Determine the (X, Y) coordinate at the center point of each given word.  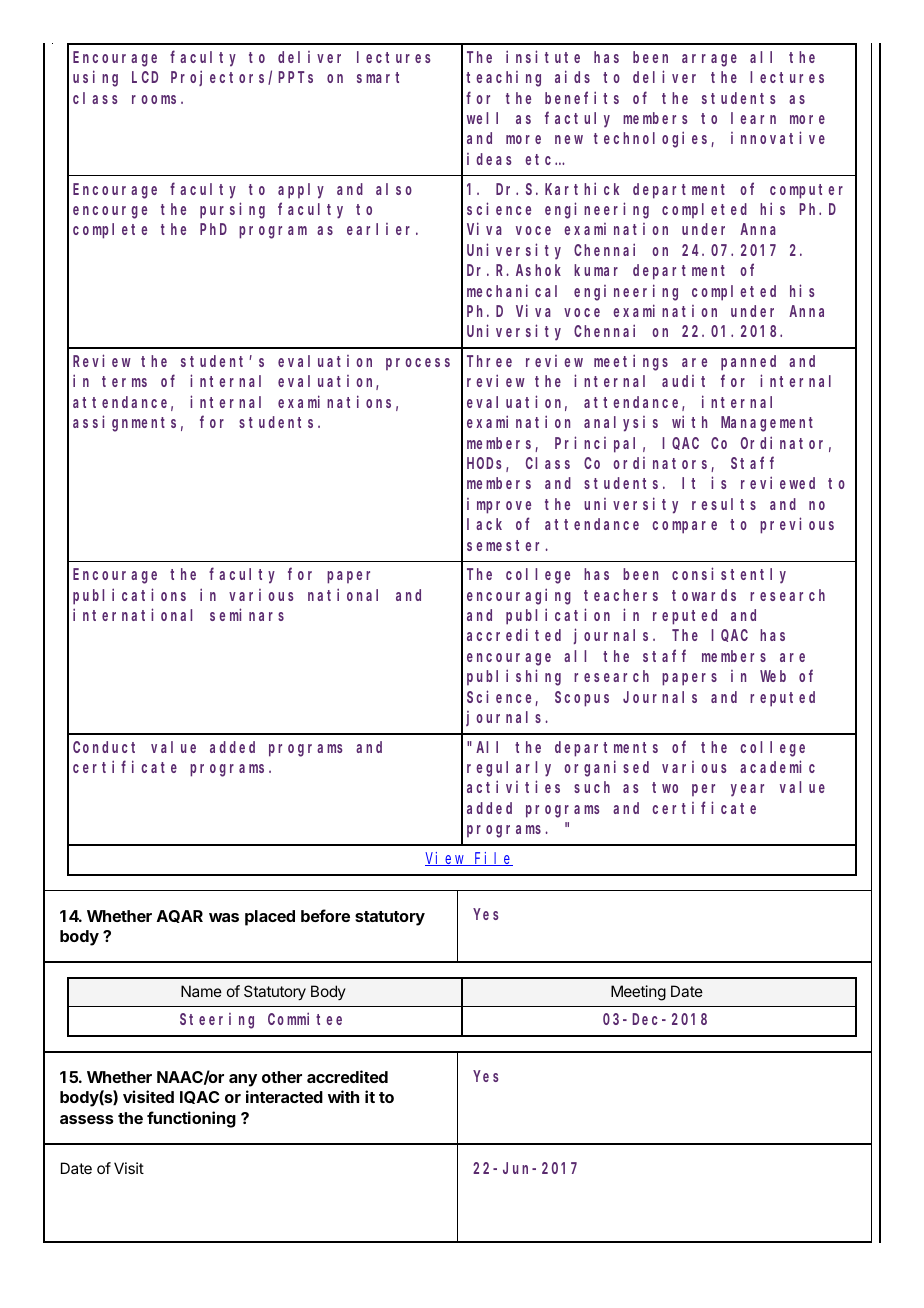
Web (773, 676)
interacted (284, 1096)
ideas (489, 159)
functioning (191, 1119)
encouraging (519, 596)
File (493, 859)
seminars (247, 614)
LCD (145, 77)
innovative (778, 138)
